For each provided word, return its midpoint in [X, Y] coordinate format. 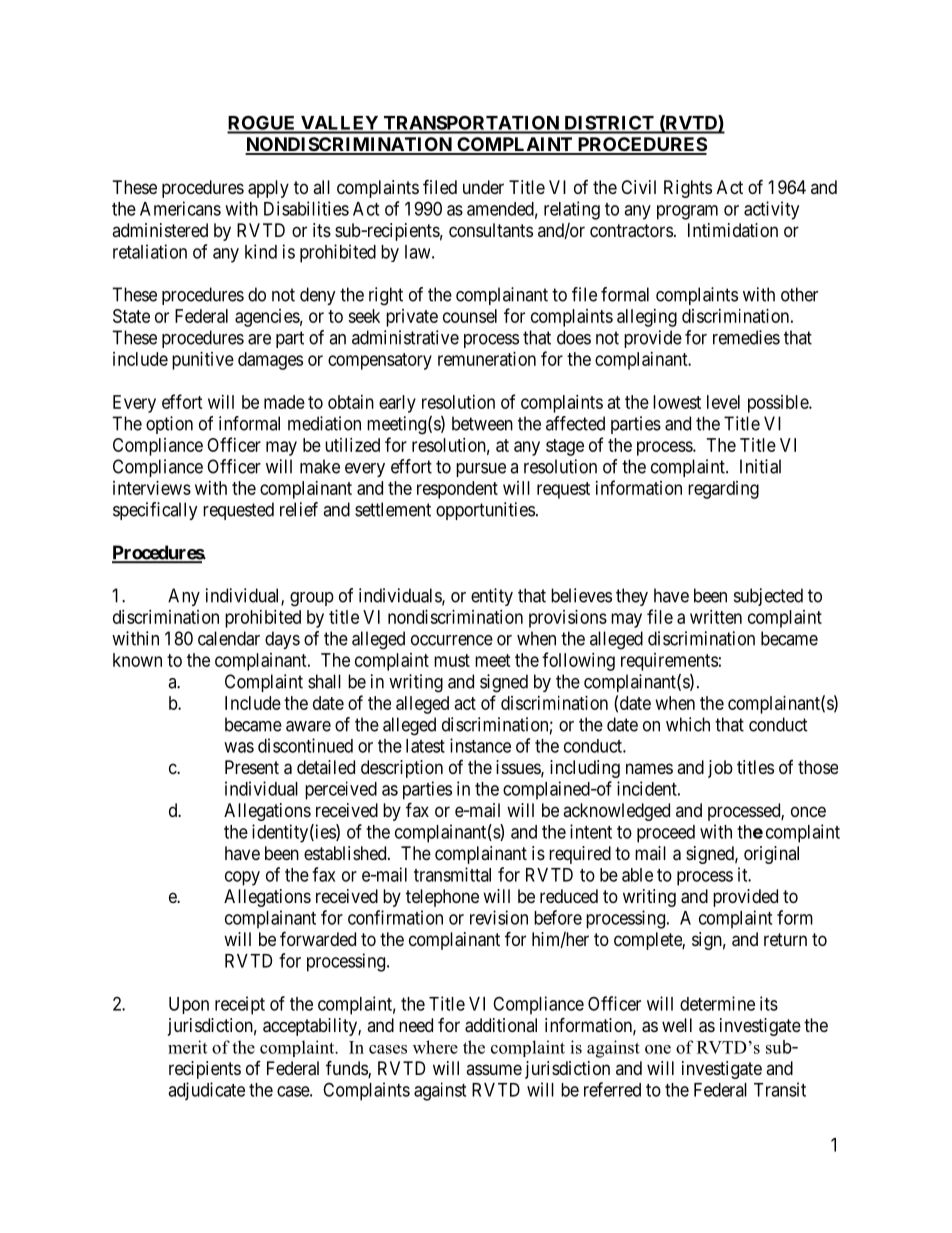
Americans [180, 208]
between [482, 423]
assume [494, 1069]
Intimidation [733, 230]
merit [187, 1047]
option [169, 425]
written [716, 617]
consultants [491, 230]
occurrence [452, 640]
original [771, 855]
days [282, 640]
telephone [442, 898]
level [723, 402]
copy [242, 878]
